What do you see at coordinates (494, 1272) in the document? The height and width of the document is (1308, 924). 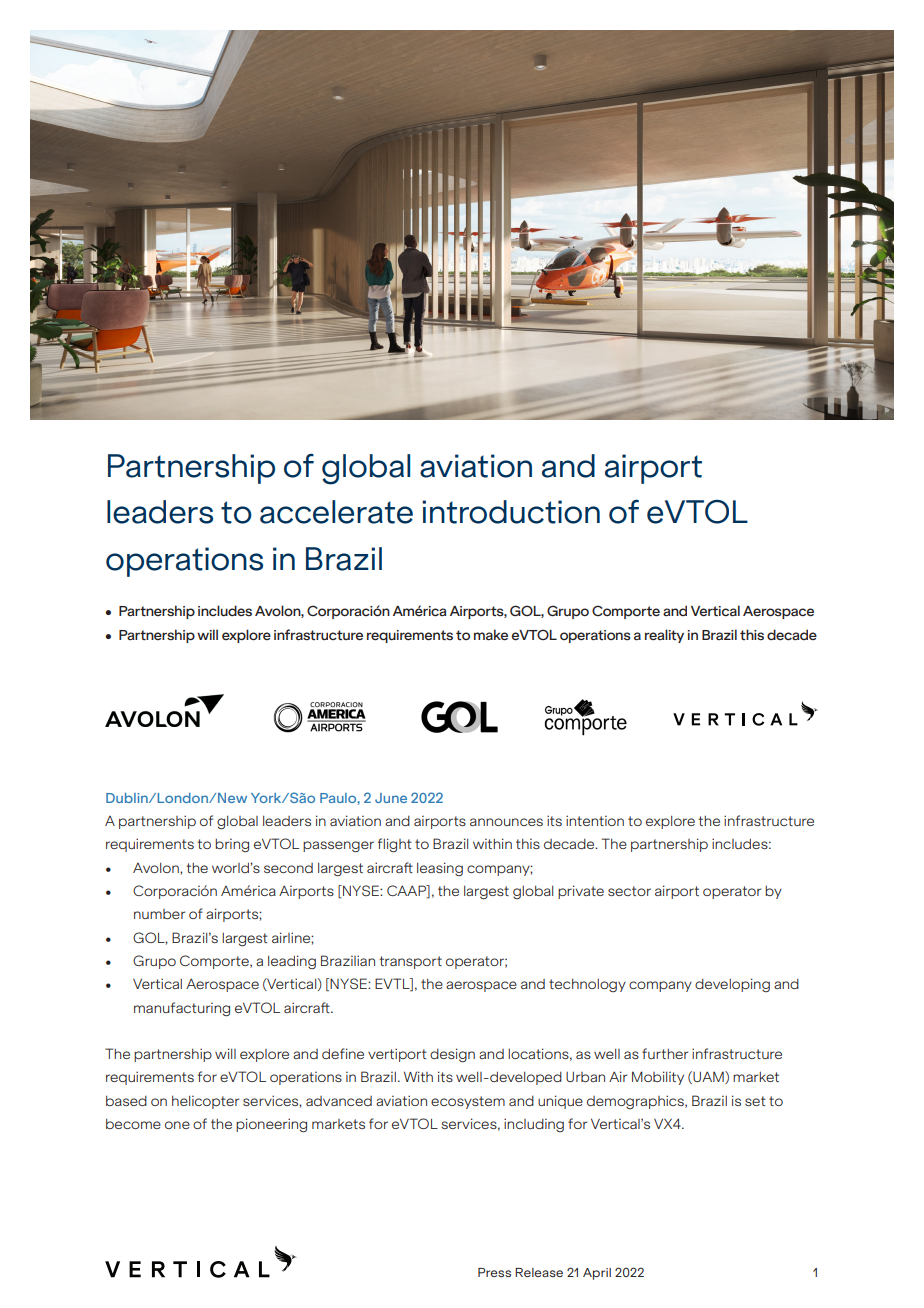 I see `Press` at bounding box center [494, 1272].
